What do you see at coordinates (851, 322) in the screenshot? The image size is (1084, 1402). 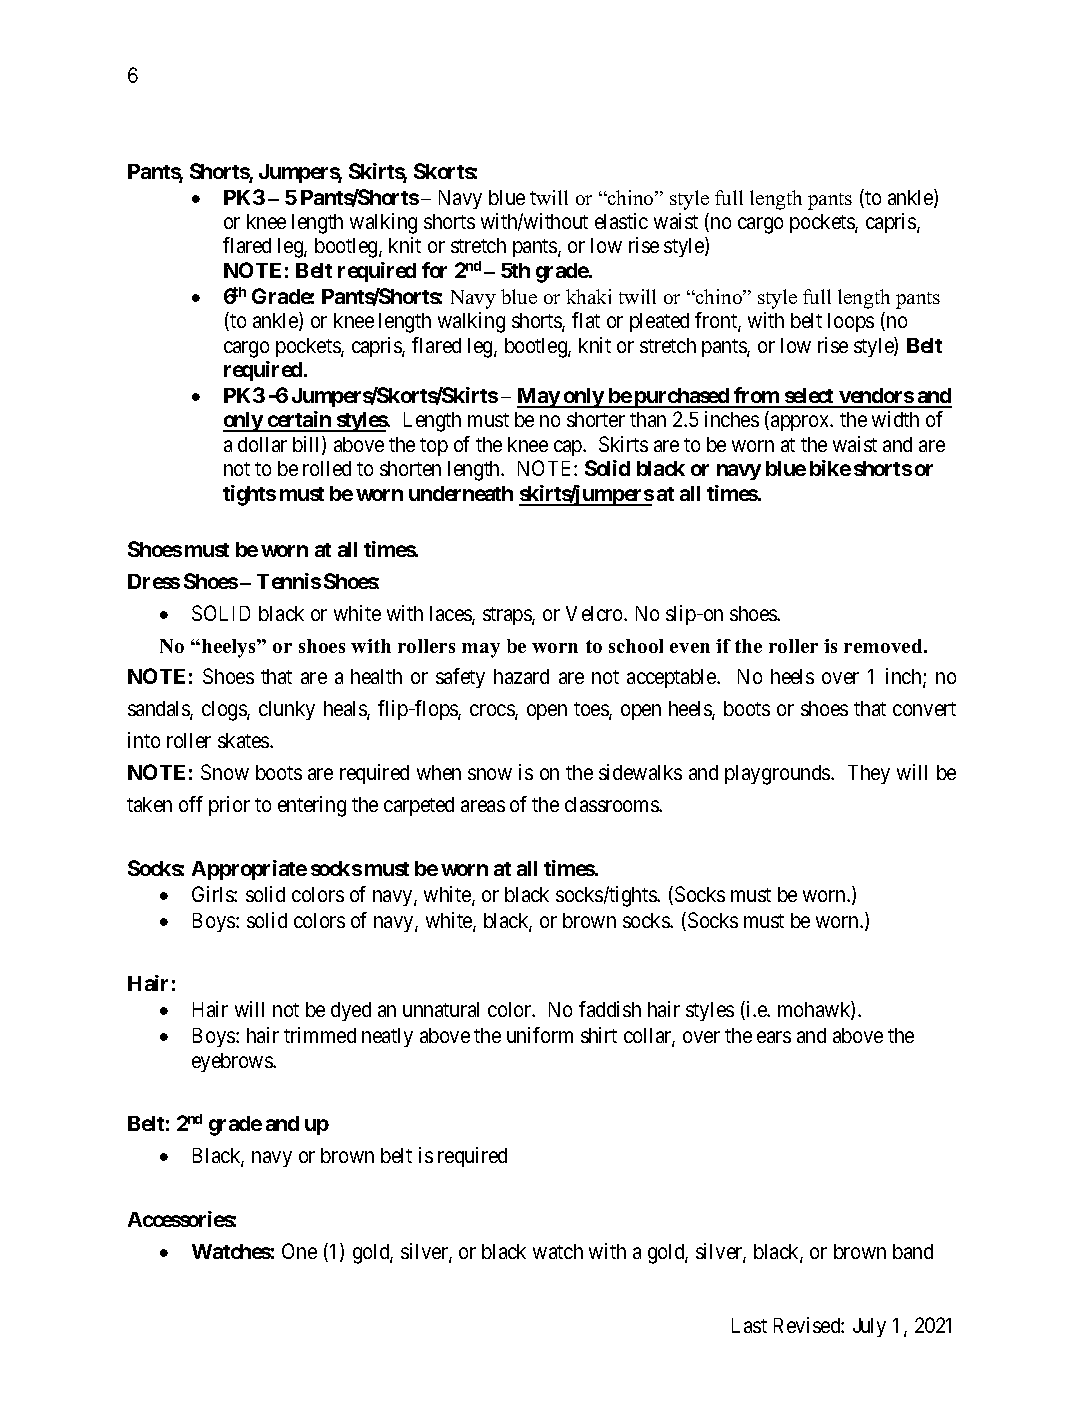 I see `loops` at bounding box center [851, 322].
